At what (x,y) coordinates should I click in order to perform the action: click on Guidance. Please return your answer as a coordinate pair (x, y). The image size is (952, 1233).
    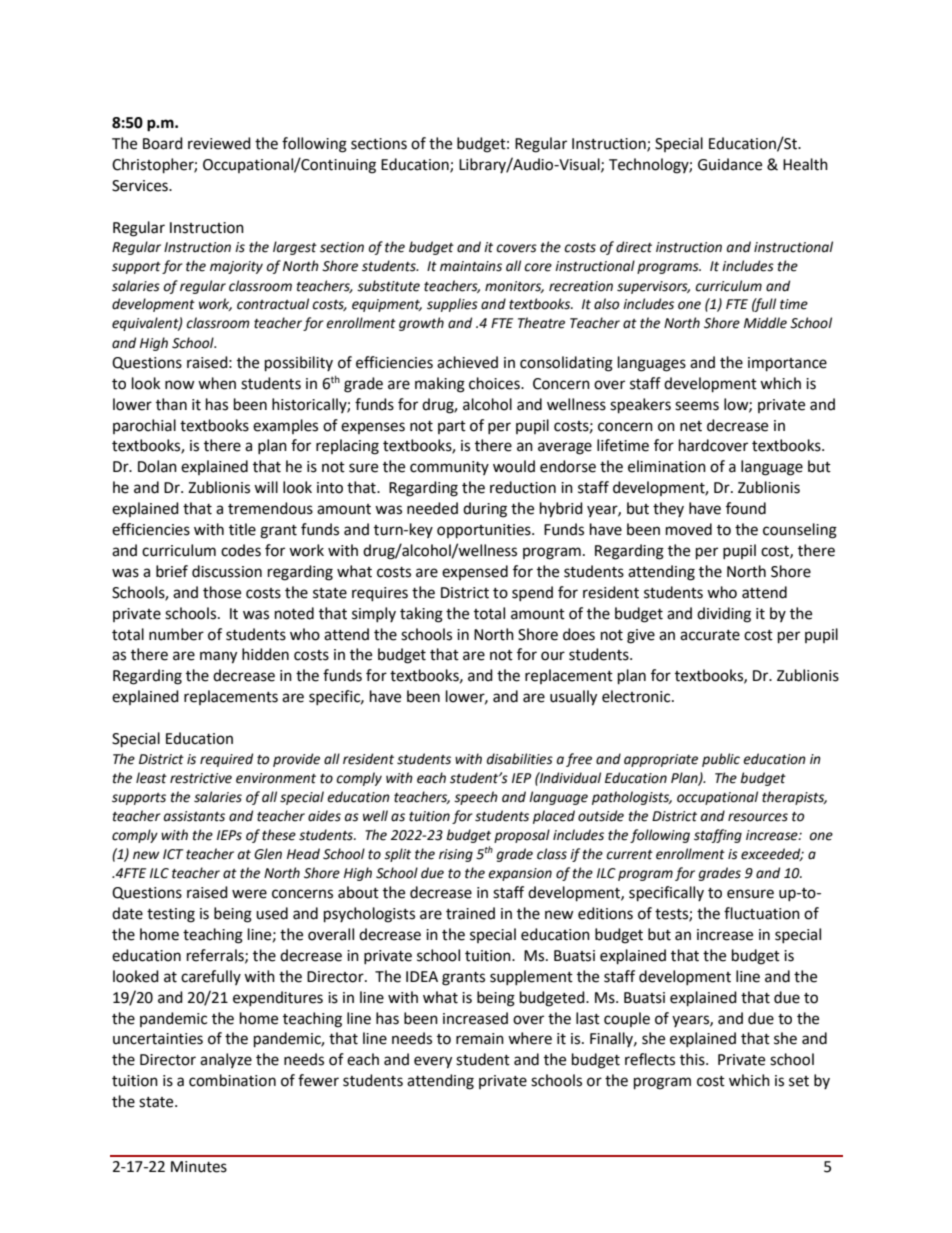
    Looking at the image, I should click on (730, 164).
